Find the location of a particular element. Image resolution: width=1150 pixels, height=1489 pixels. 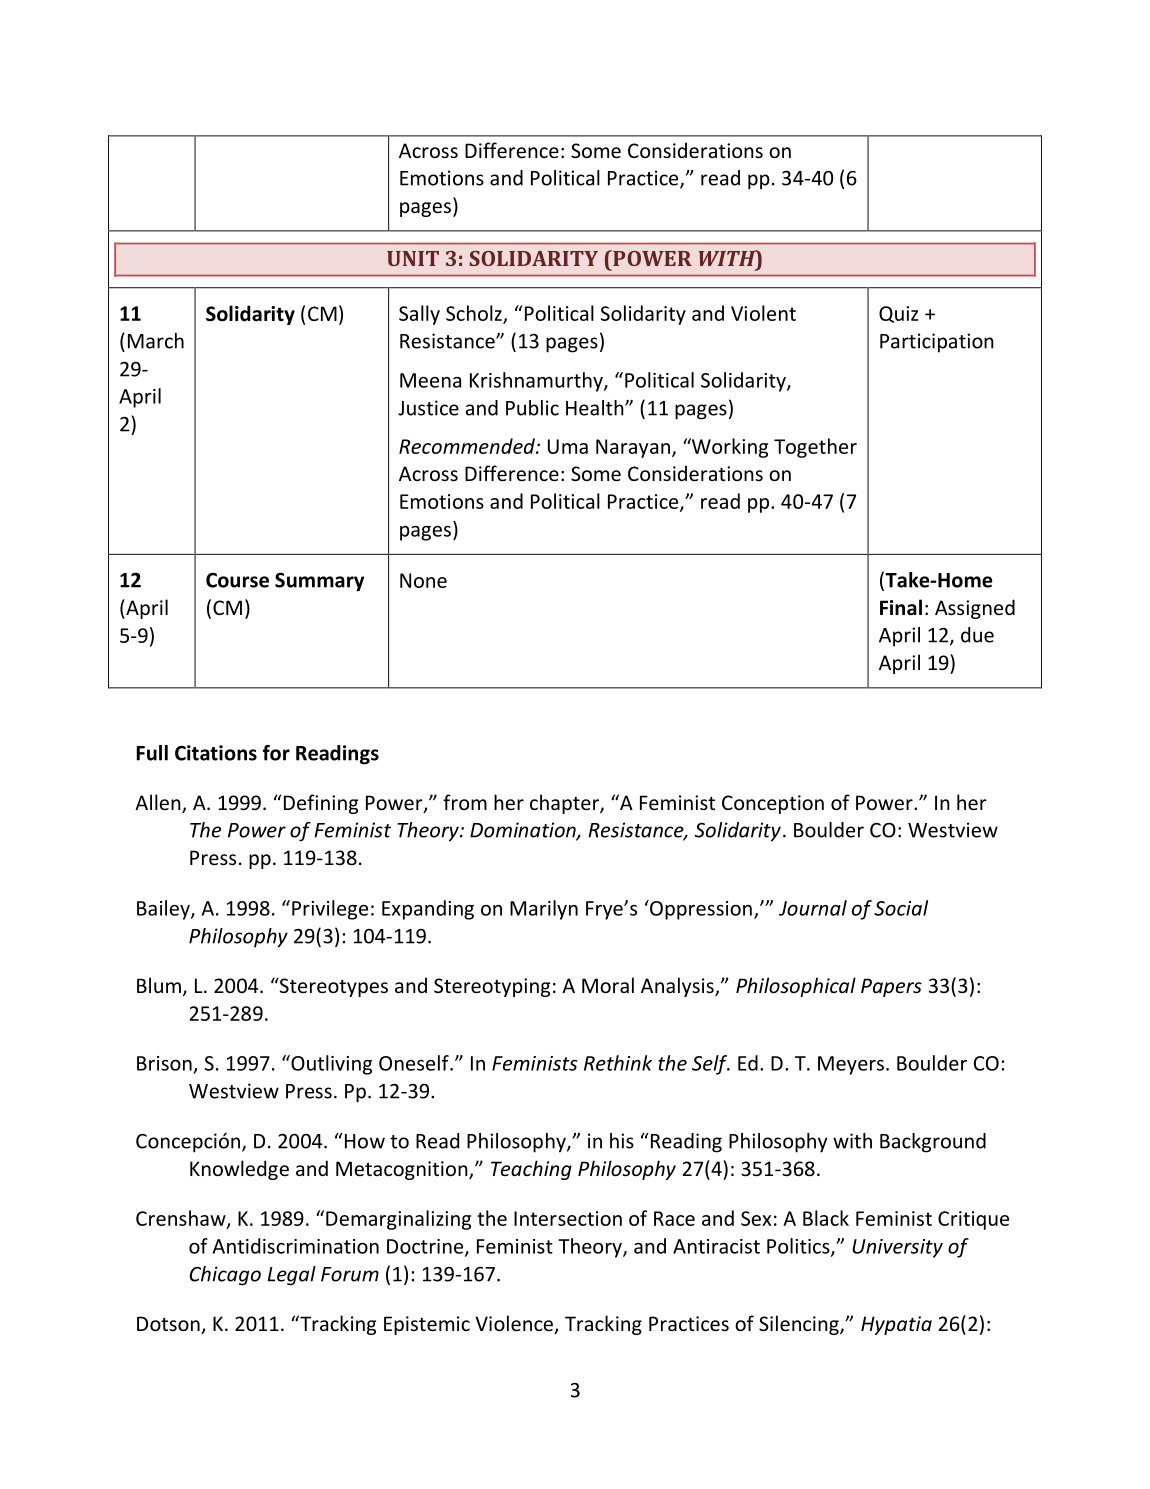

Moral is located at coordinates (608, 985).
